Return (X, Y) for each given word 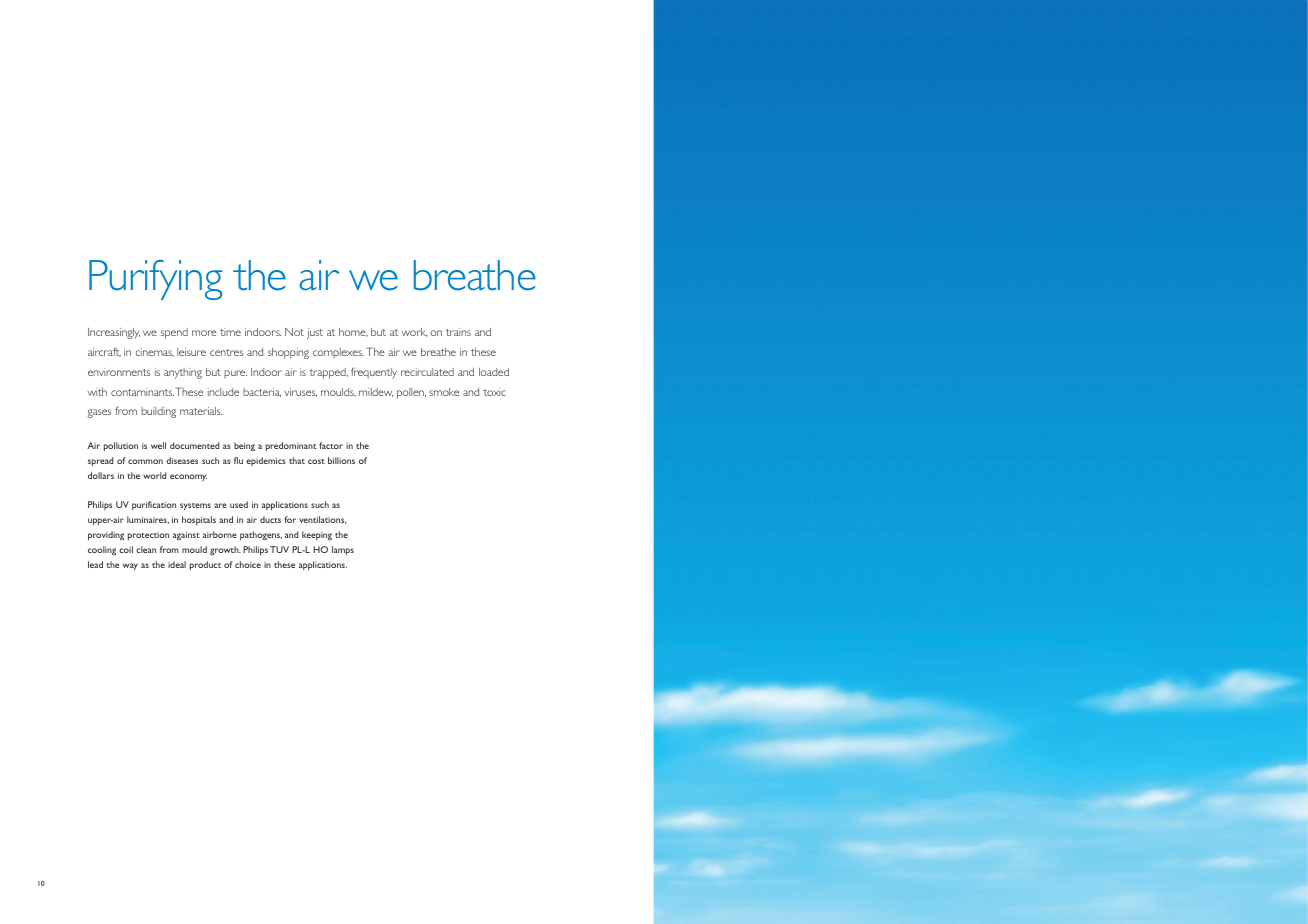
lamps (343, 550)
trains (458, 332)
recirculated (427, 372)
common (145, 461)
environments (119, 372)
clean (146, 549)
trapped (328, 373)
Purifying (155, 280)
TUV (279, 549)
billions (341, 460)
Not (294, 332)
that (297, 460)
